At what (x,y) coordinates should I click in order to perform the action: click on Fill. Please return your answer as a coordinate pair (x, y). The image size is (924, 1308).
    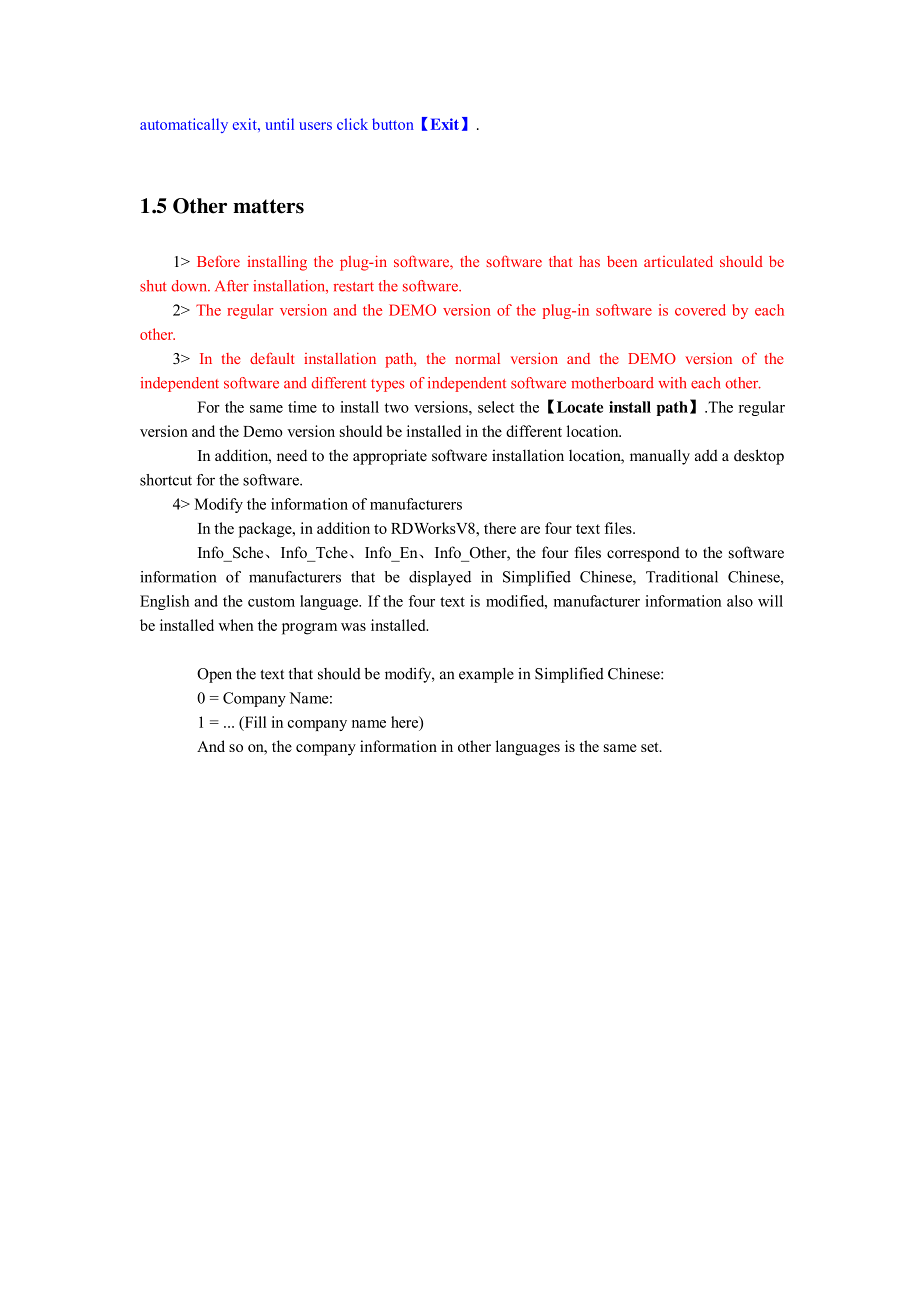
    Looking at the image, I should click on (254, 723).
